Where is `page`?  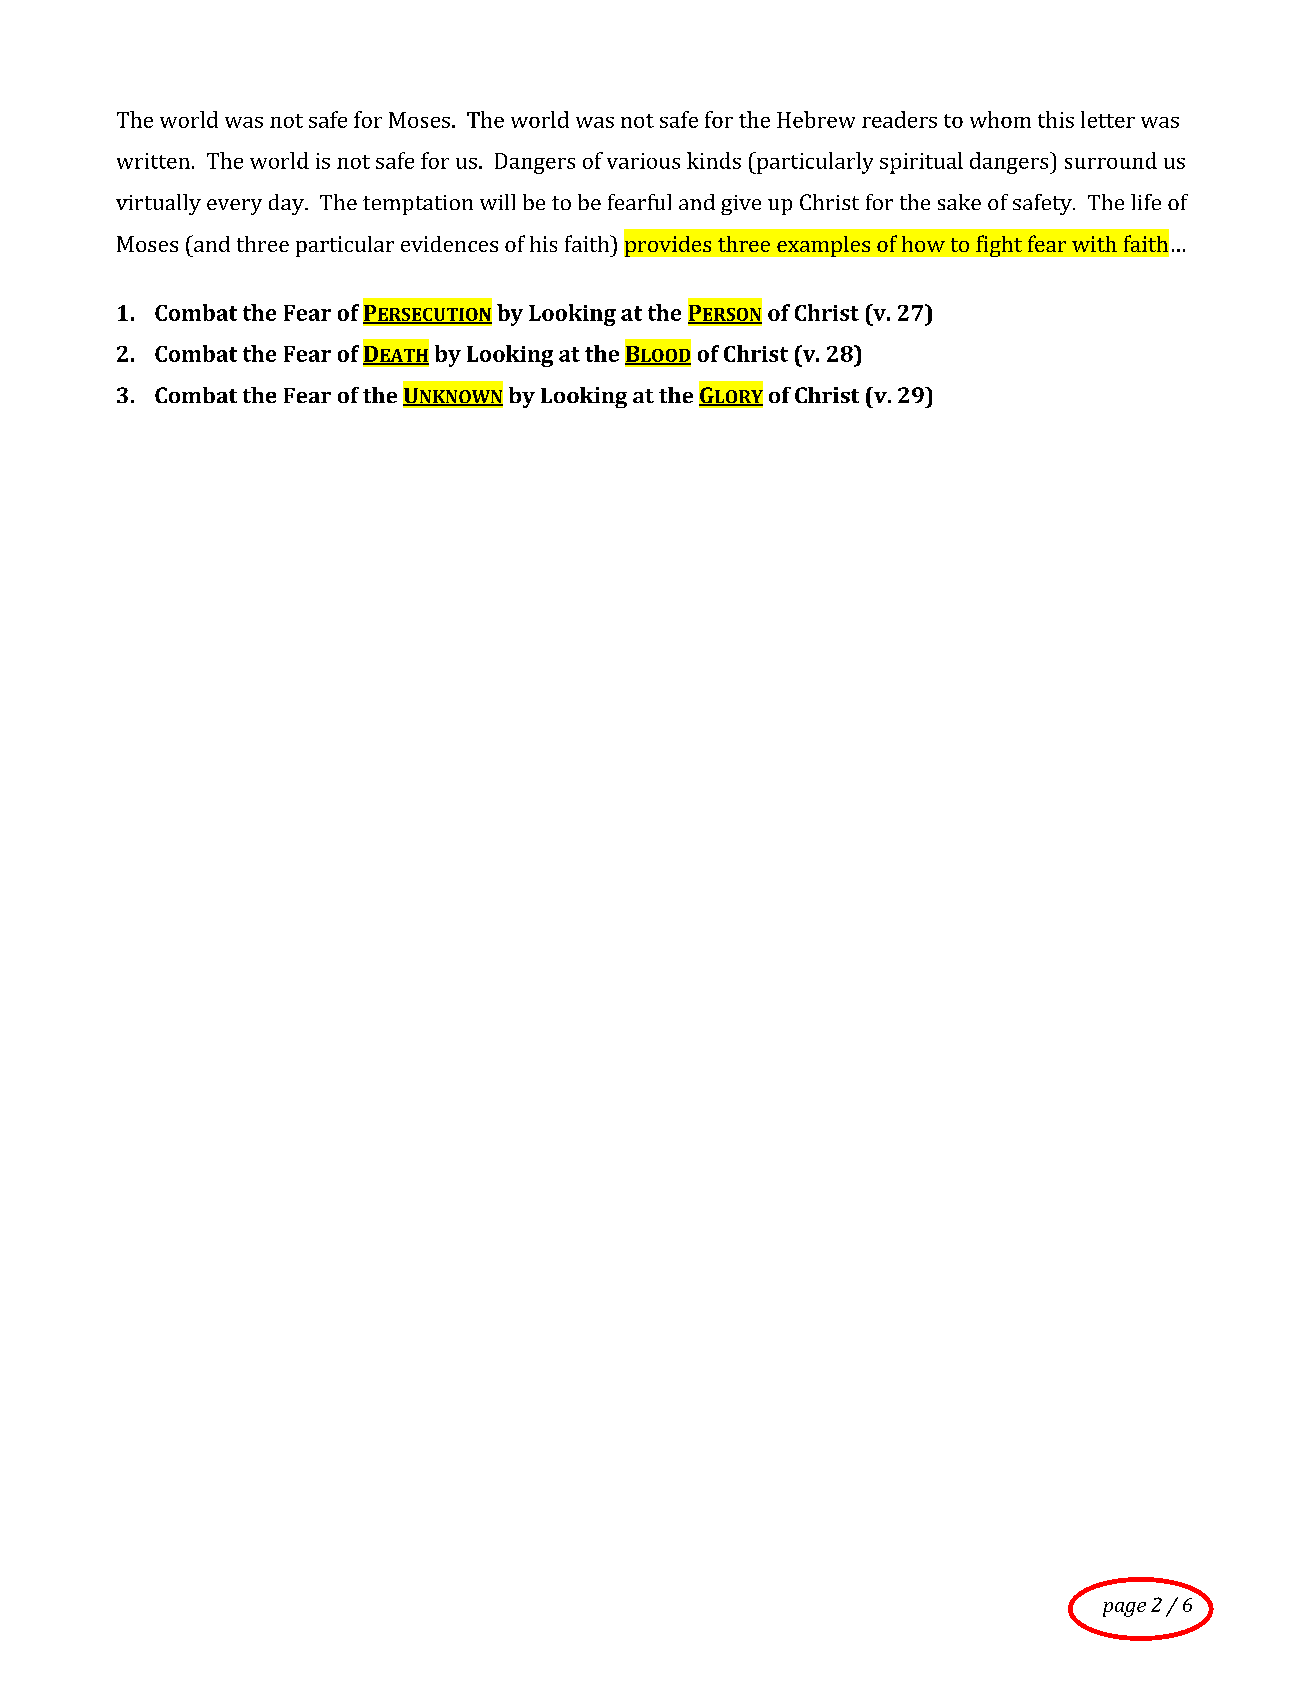 page is located at coordinates (1124, 1609).
